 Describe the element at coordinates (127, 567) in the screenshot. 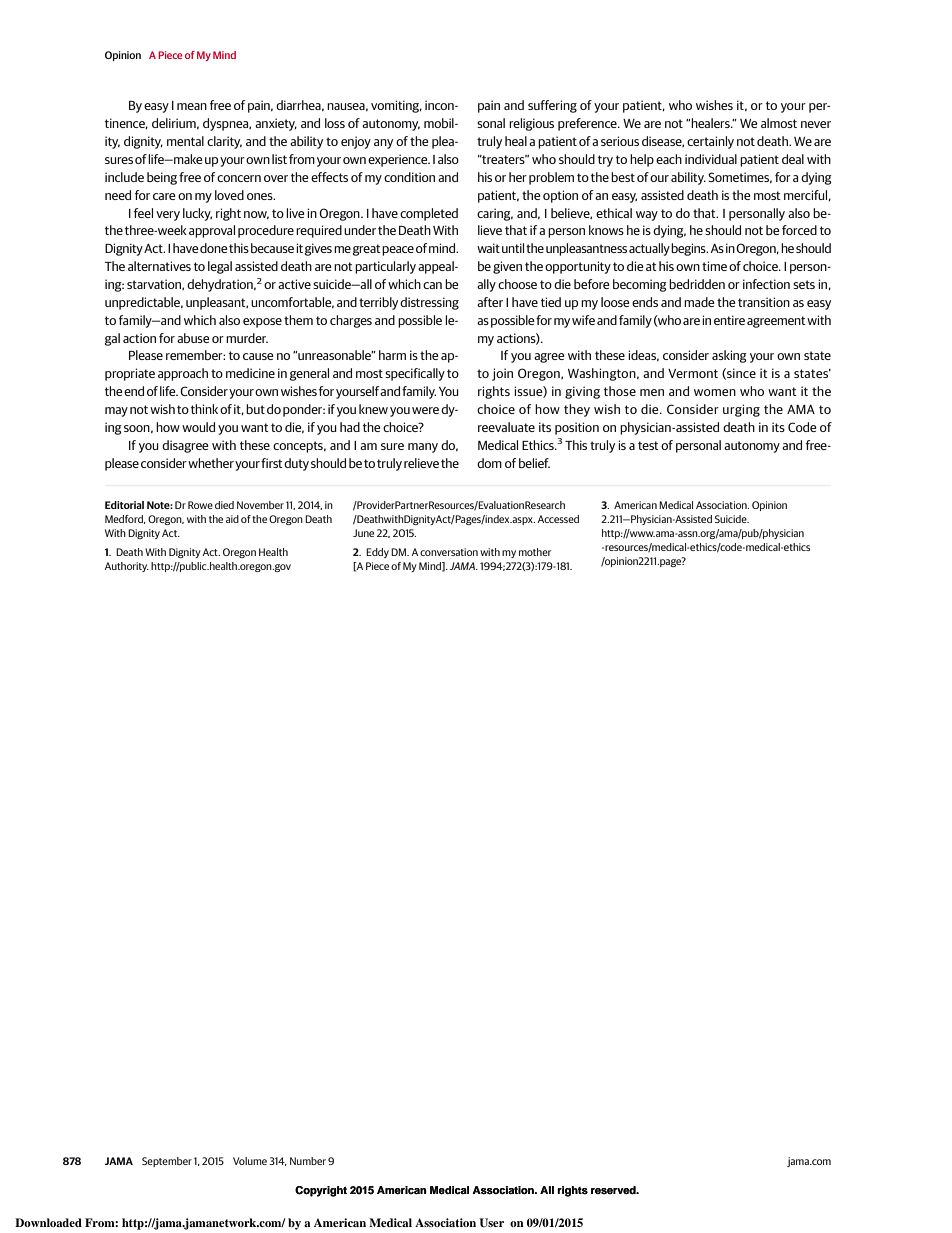

I see `Authority` at that location.
